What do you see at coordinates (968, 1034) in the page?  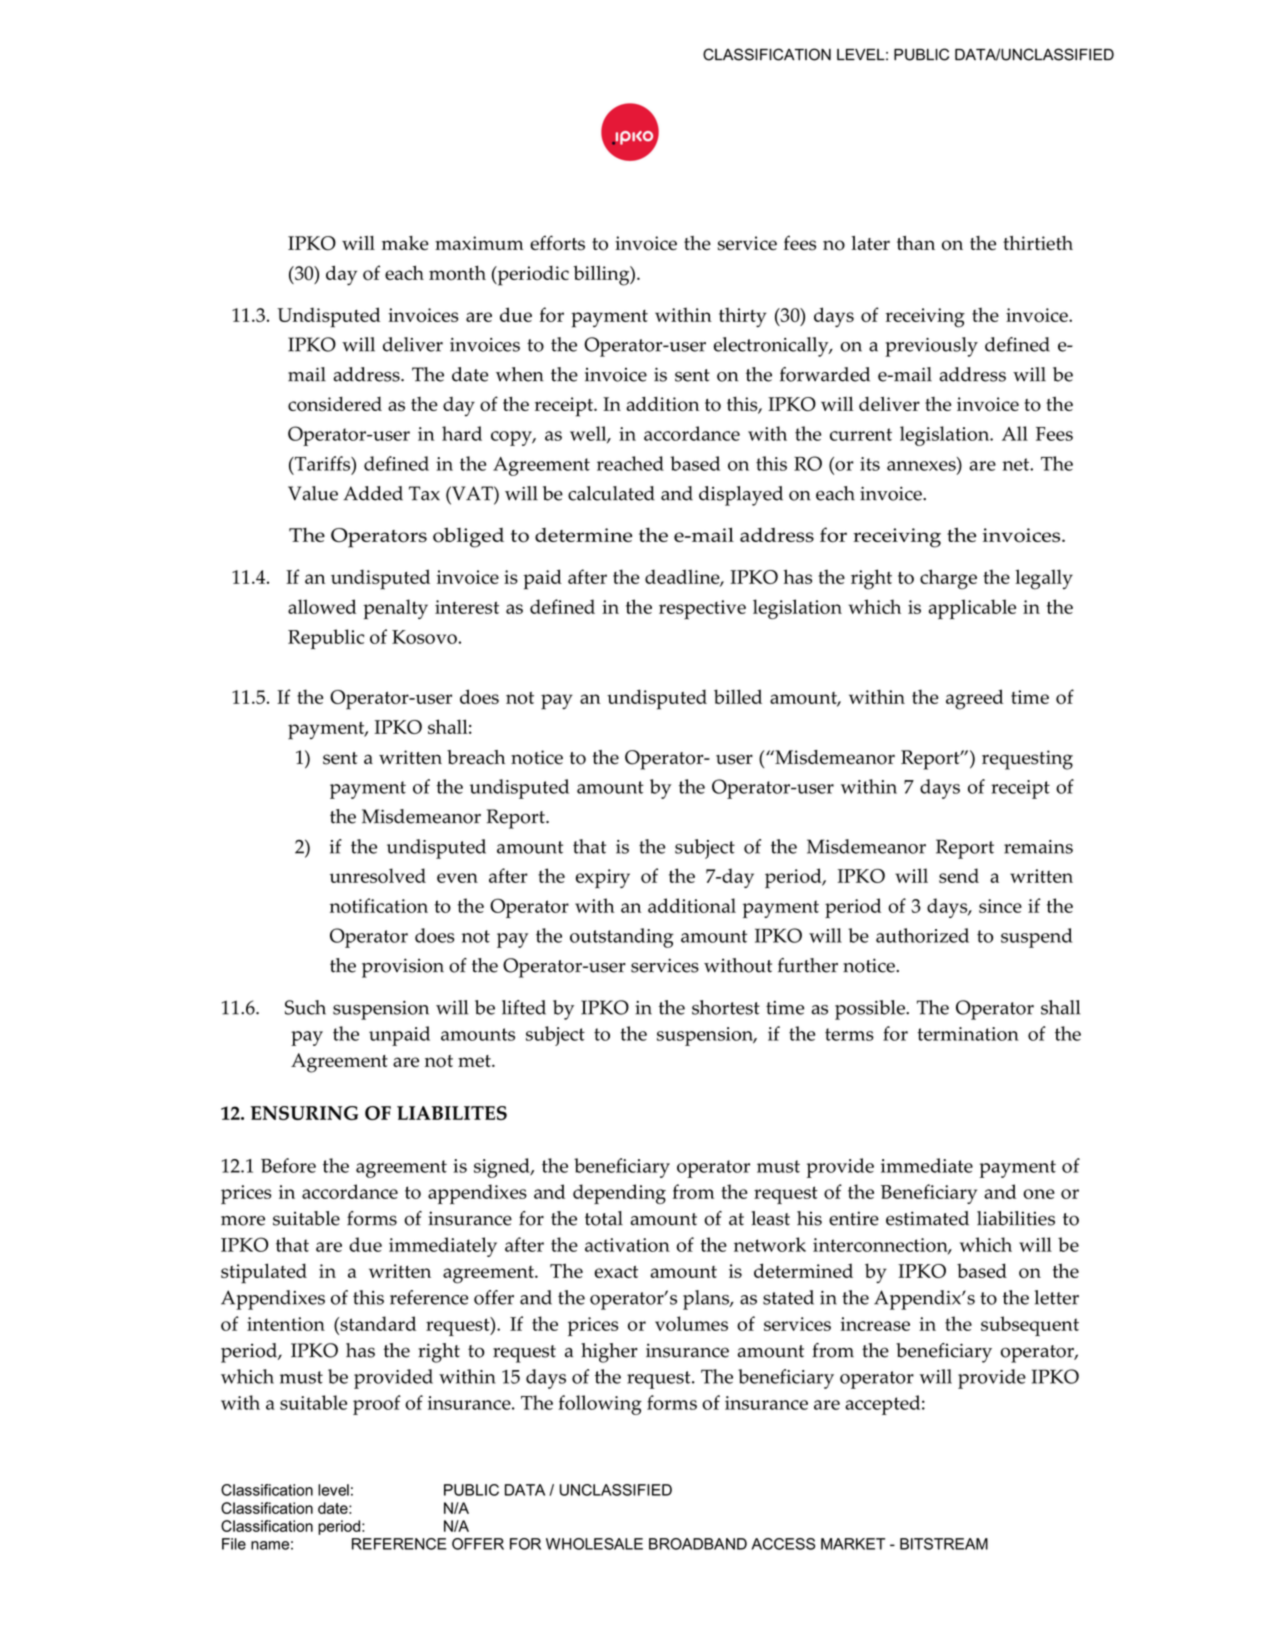 I see `termination` at bounding box center [968, 1034].
